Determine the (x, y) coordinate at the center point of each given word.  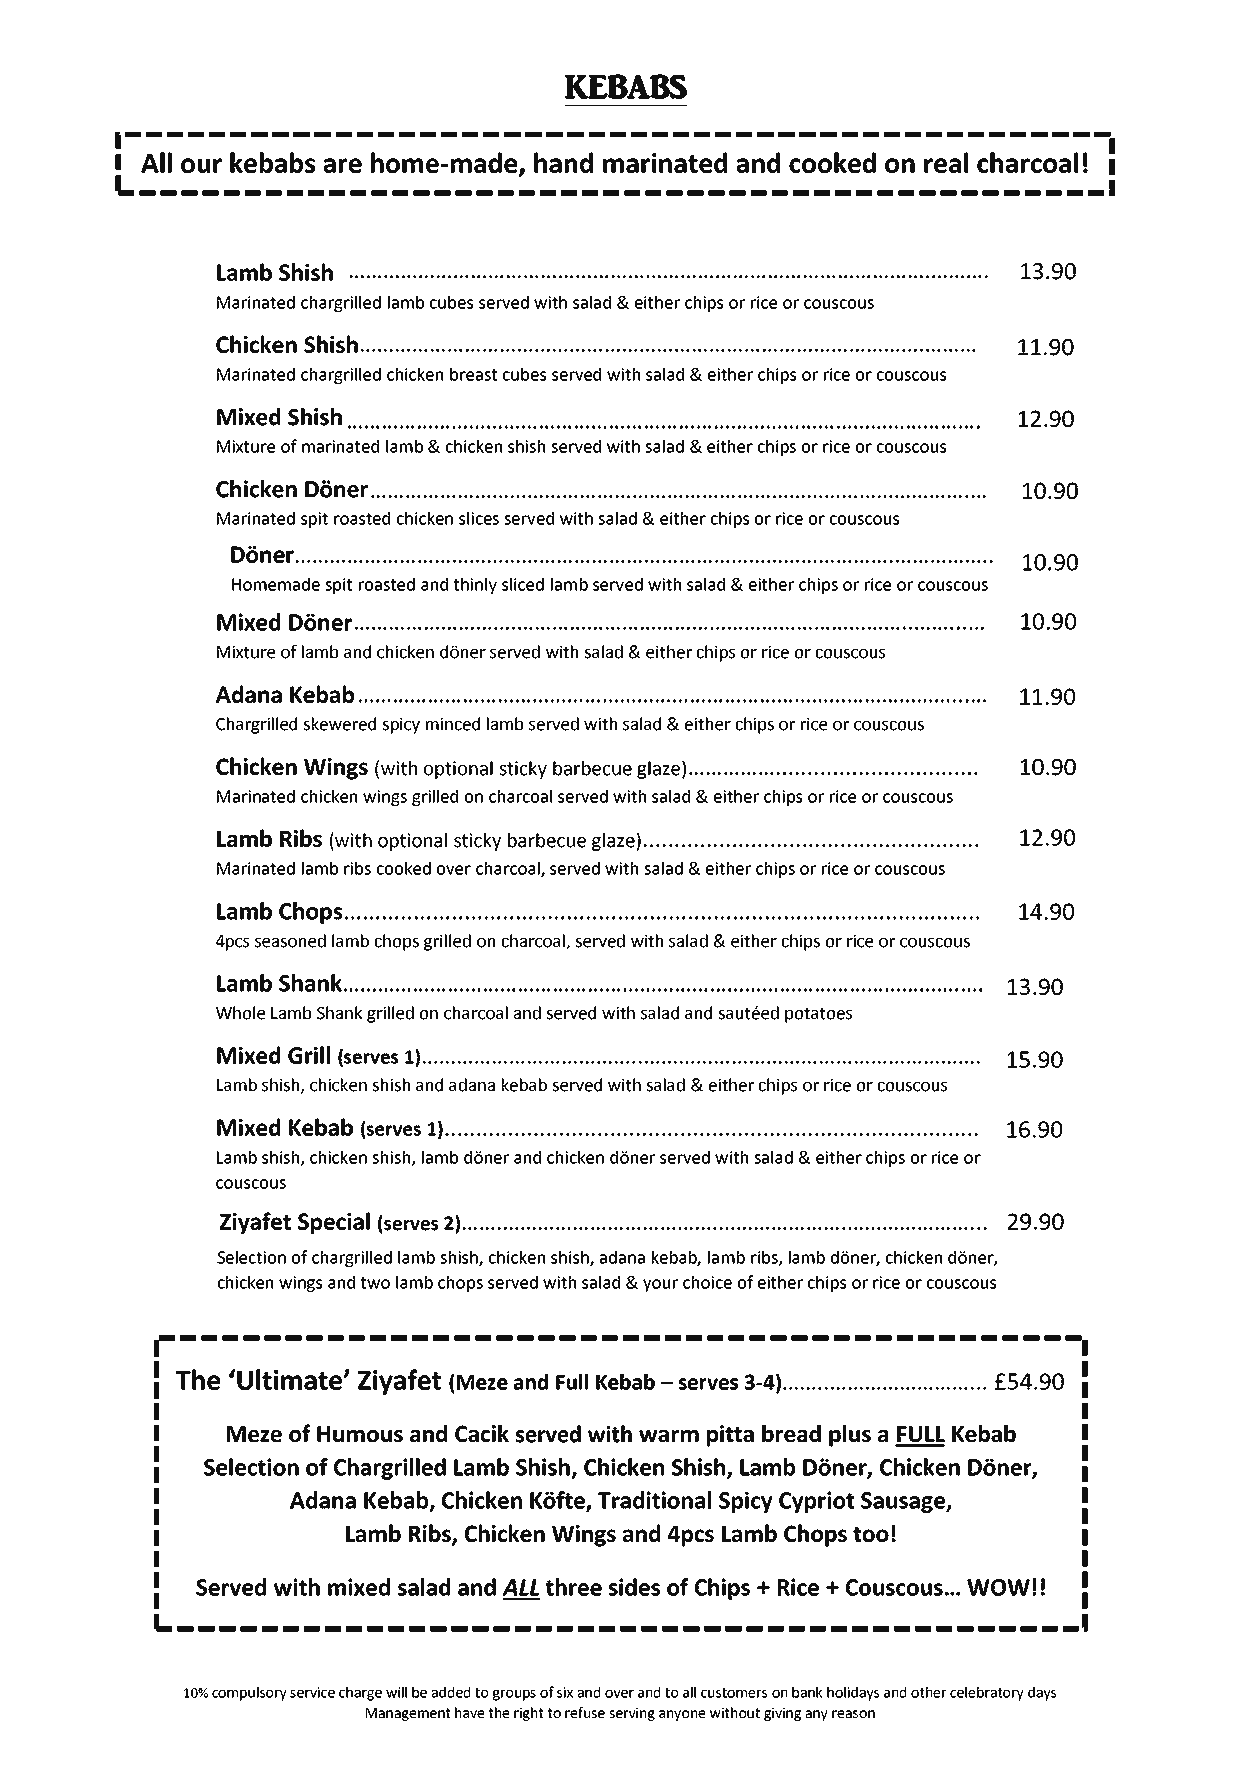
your (660, 1285)
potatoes (818, 1015)
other (929, 1692)
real (946, 162)
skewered (339, 724)
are (342, 165)
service (312, 1692)
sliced (523, 584)
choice (707, 1282)
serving (632, 1714)
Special (334, 1223)
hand (563, 162)
